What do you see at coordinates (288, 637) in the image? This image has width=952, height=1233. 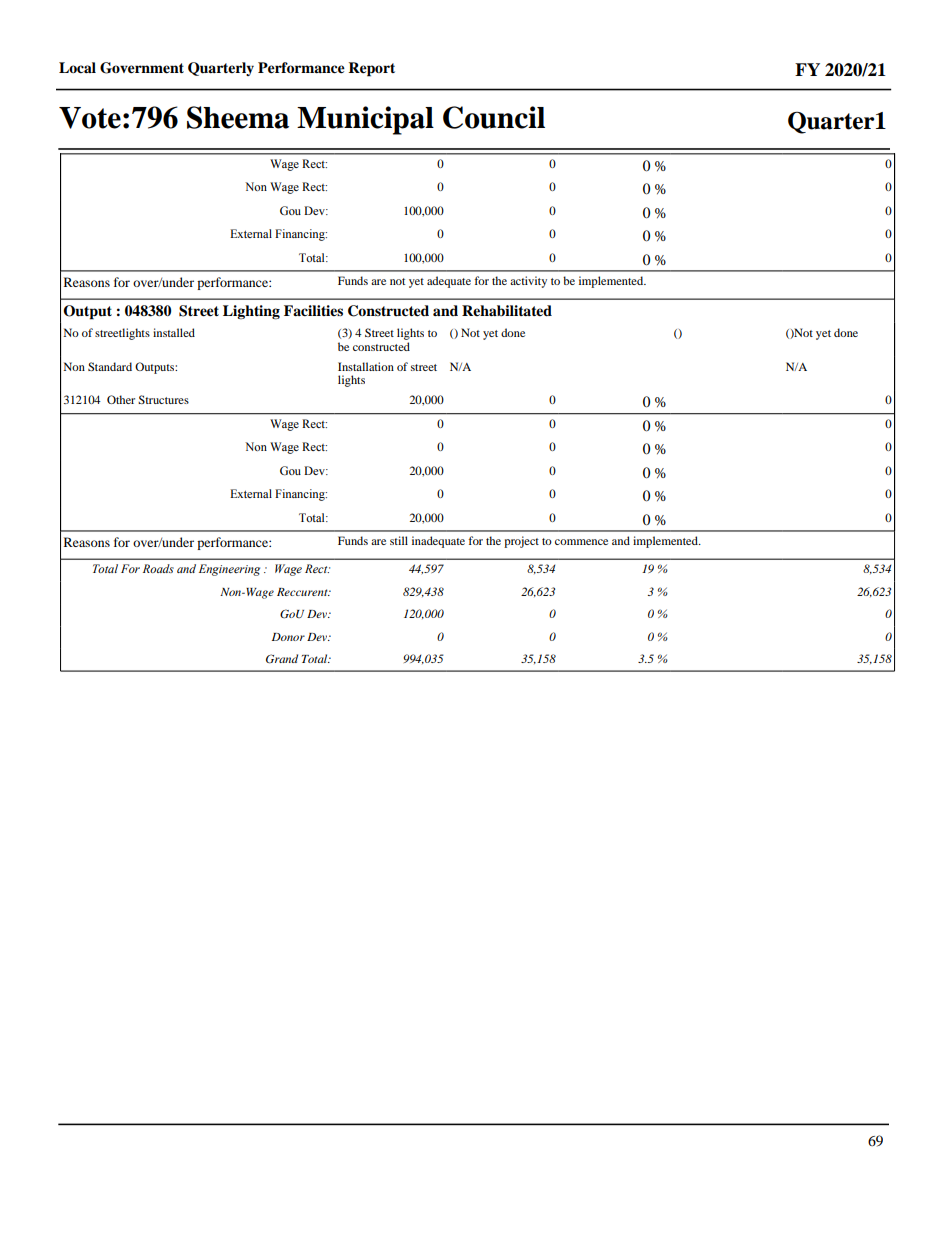 I see `Donor` at bounding box center [288, 637].
